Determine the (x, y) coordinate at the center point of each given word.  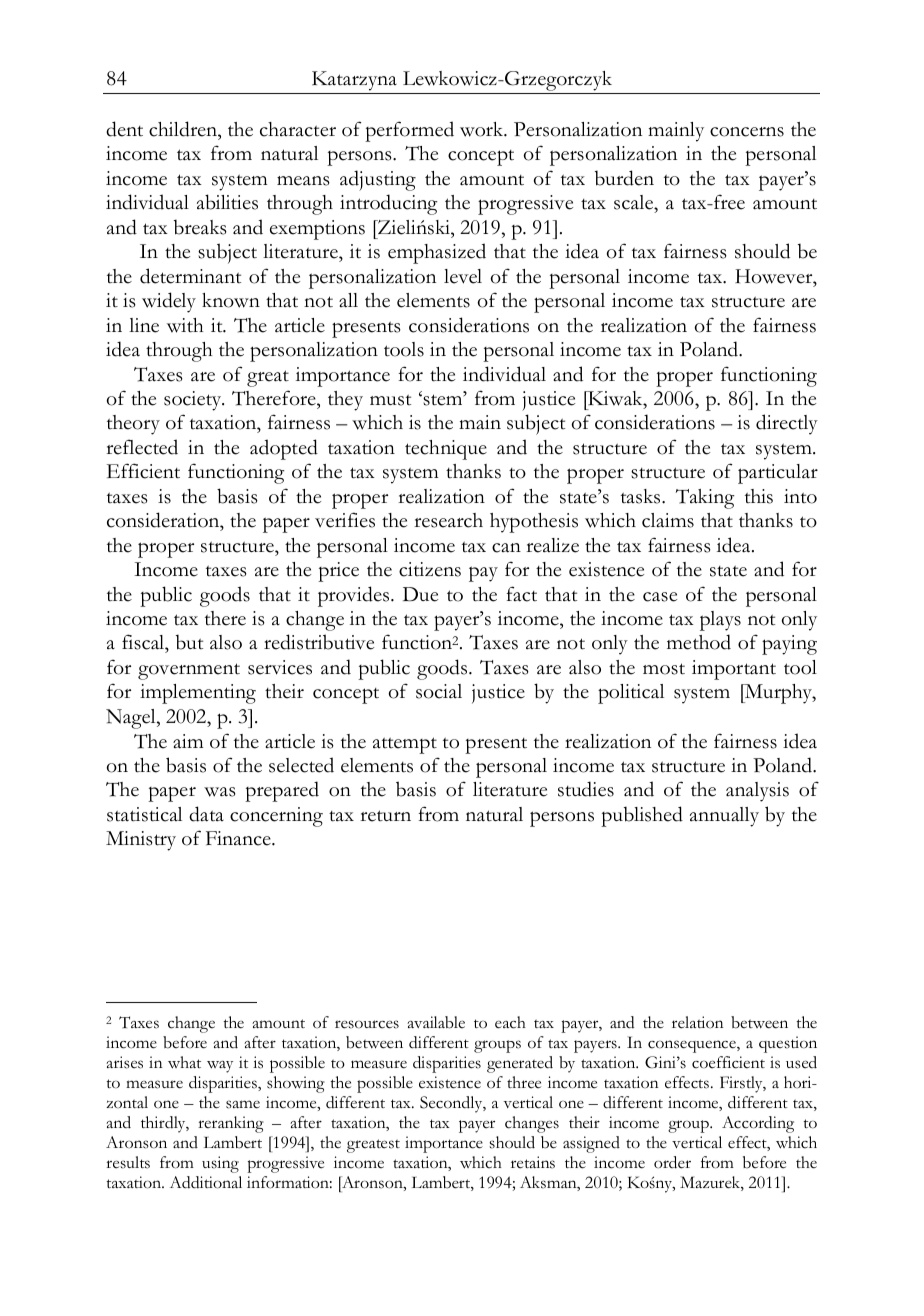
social (439, 691)
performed (409, 131)
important (734, 670)
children (184, 129)
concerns (747, 132)
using (220, 1164)
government (189, 671)
